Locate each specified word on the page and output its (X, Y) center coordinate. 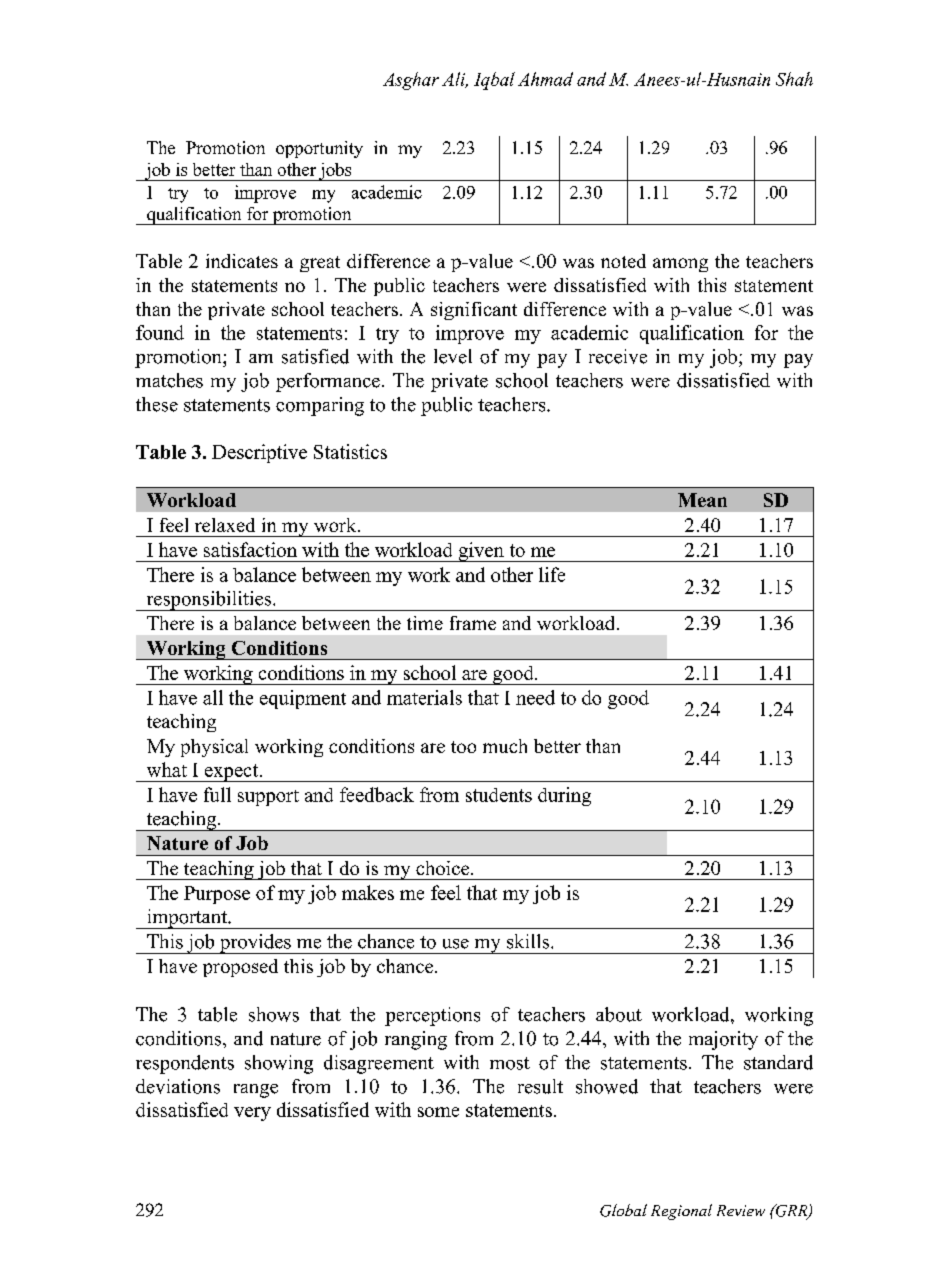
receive (618, 356)
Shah (794, 79)
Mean (702, 500)
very (252, 1114)
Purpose (217, 895)
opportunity (319, 149)
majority (723, 1040)
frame (473, 623)
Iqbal (494, 81)
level (453, 356)
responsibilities (209, 601)
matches (169, 380)
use (456, 944)
